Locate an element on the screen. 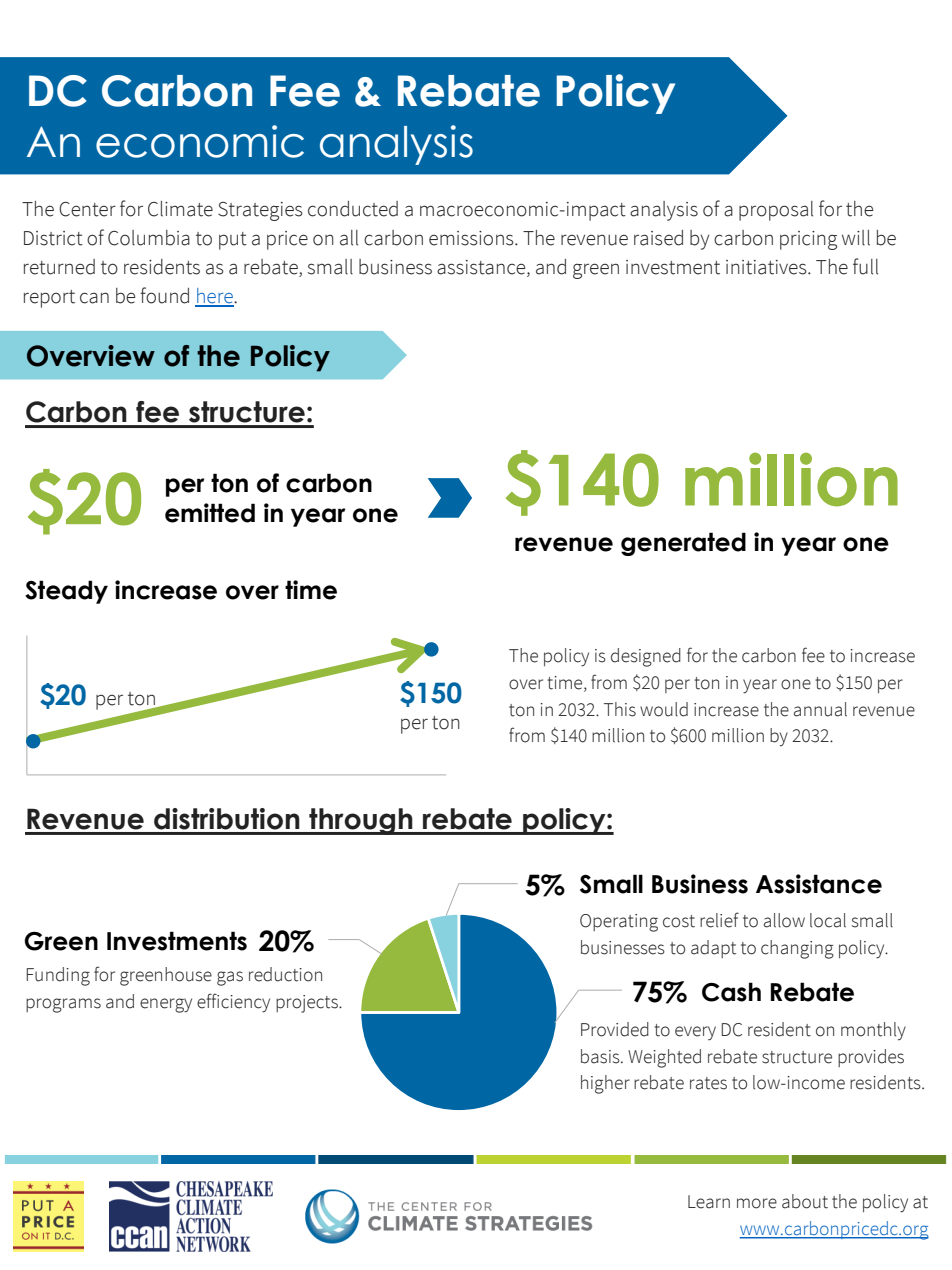  pricing is located at coordinates (808, 240).
